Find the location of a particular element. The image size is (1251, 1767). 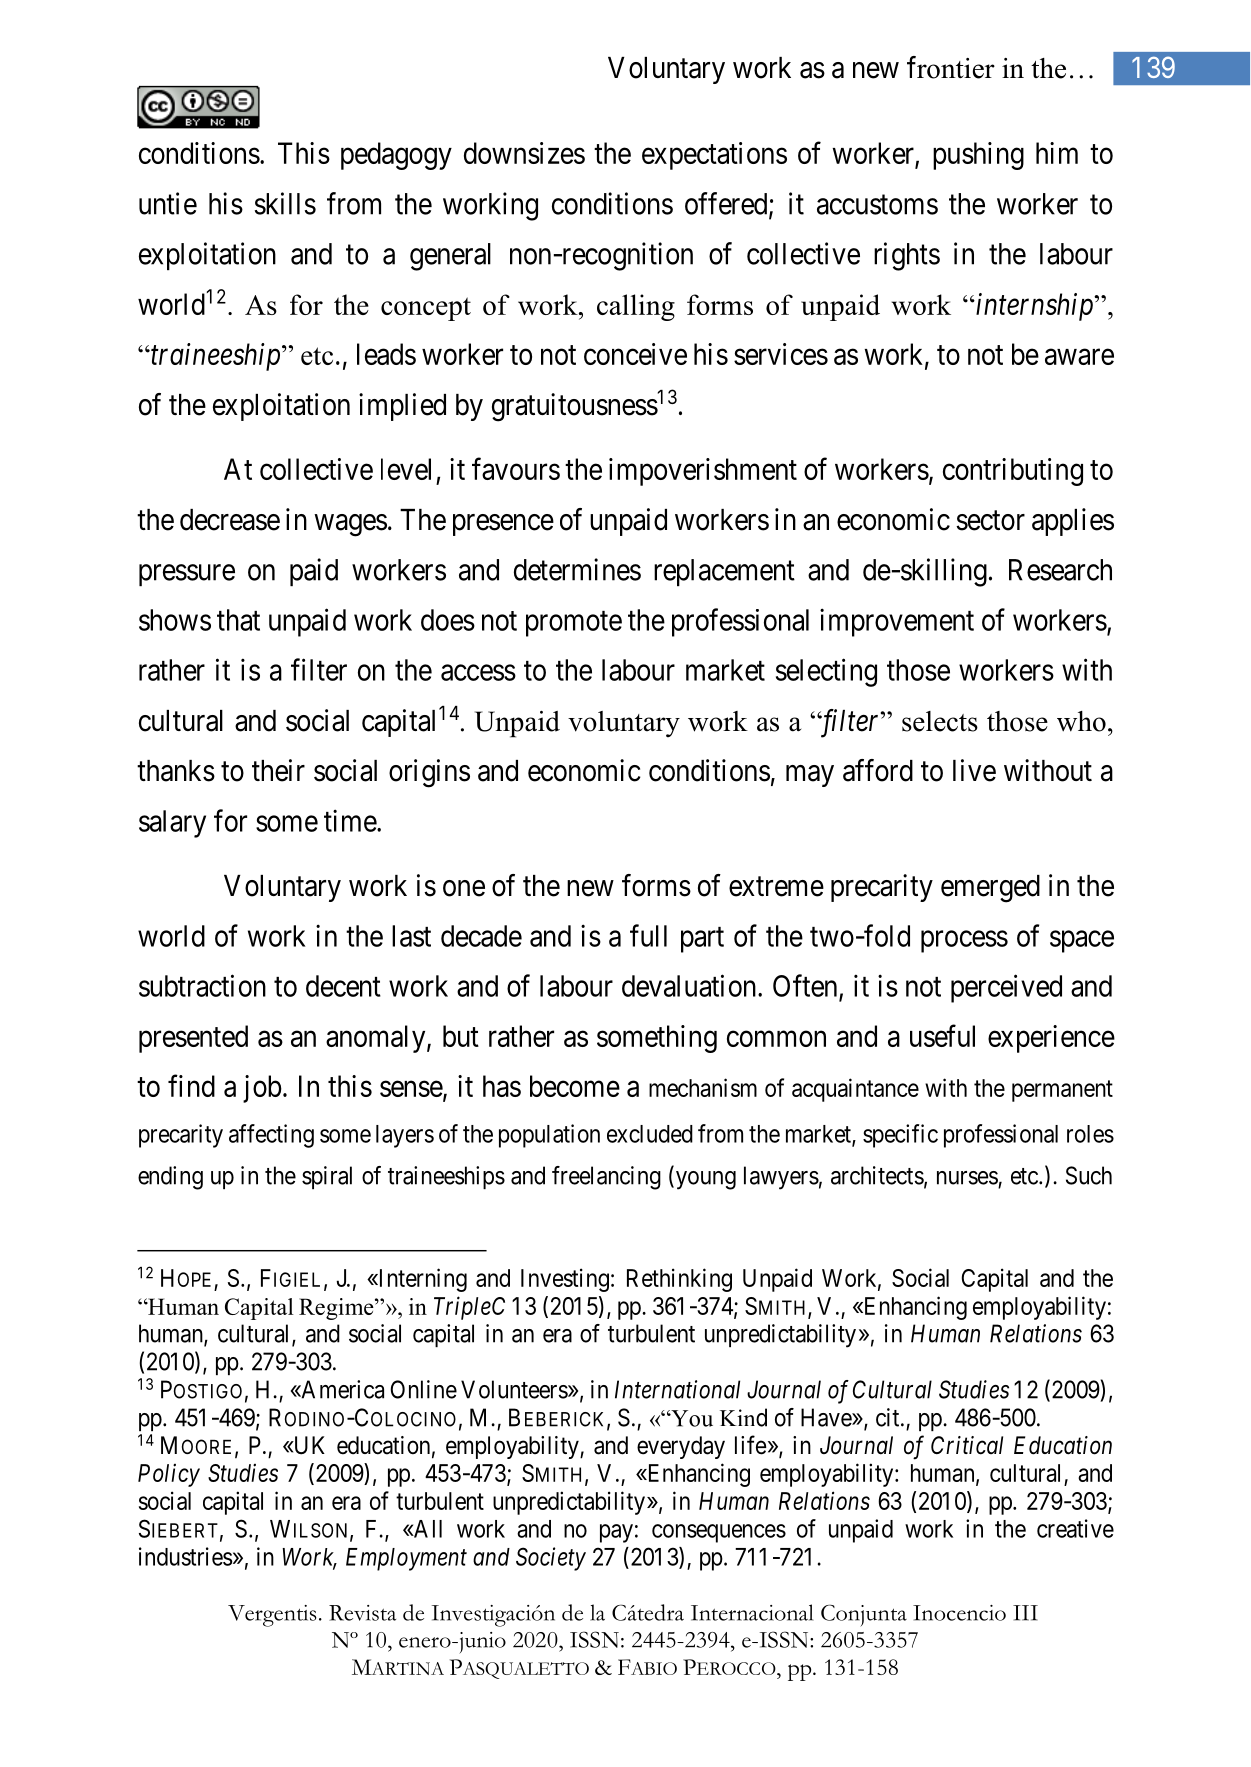

that is located at coordinates (238, 620).
